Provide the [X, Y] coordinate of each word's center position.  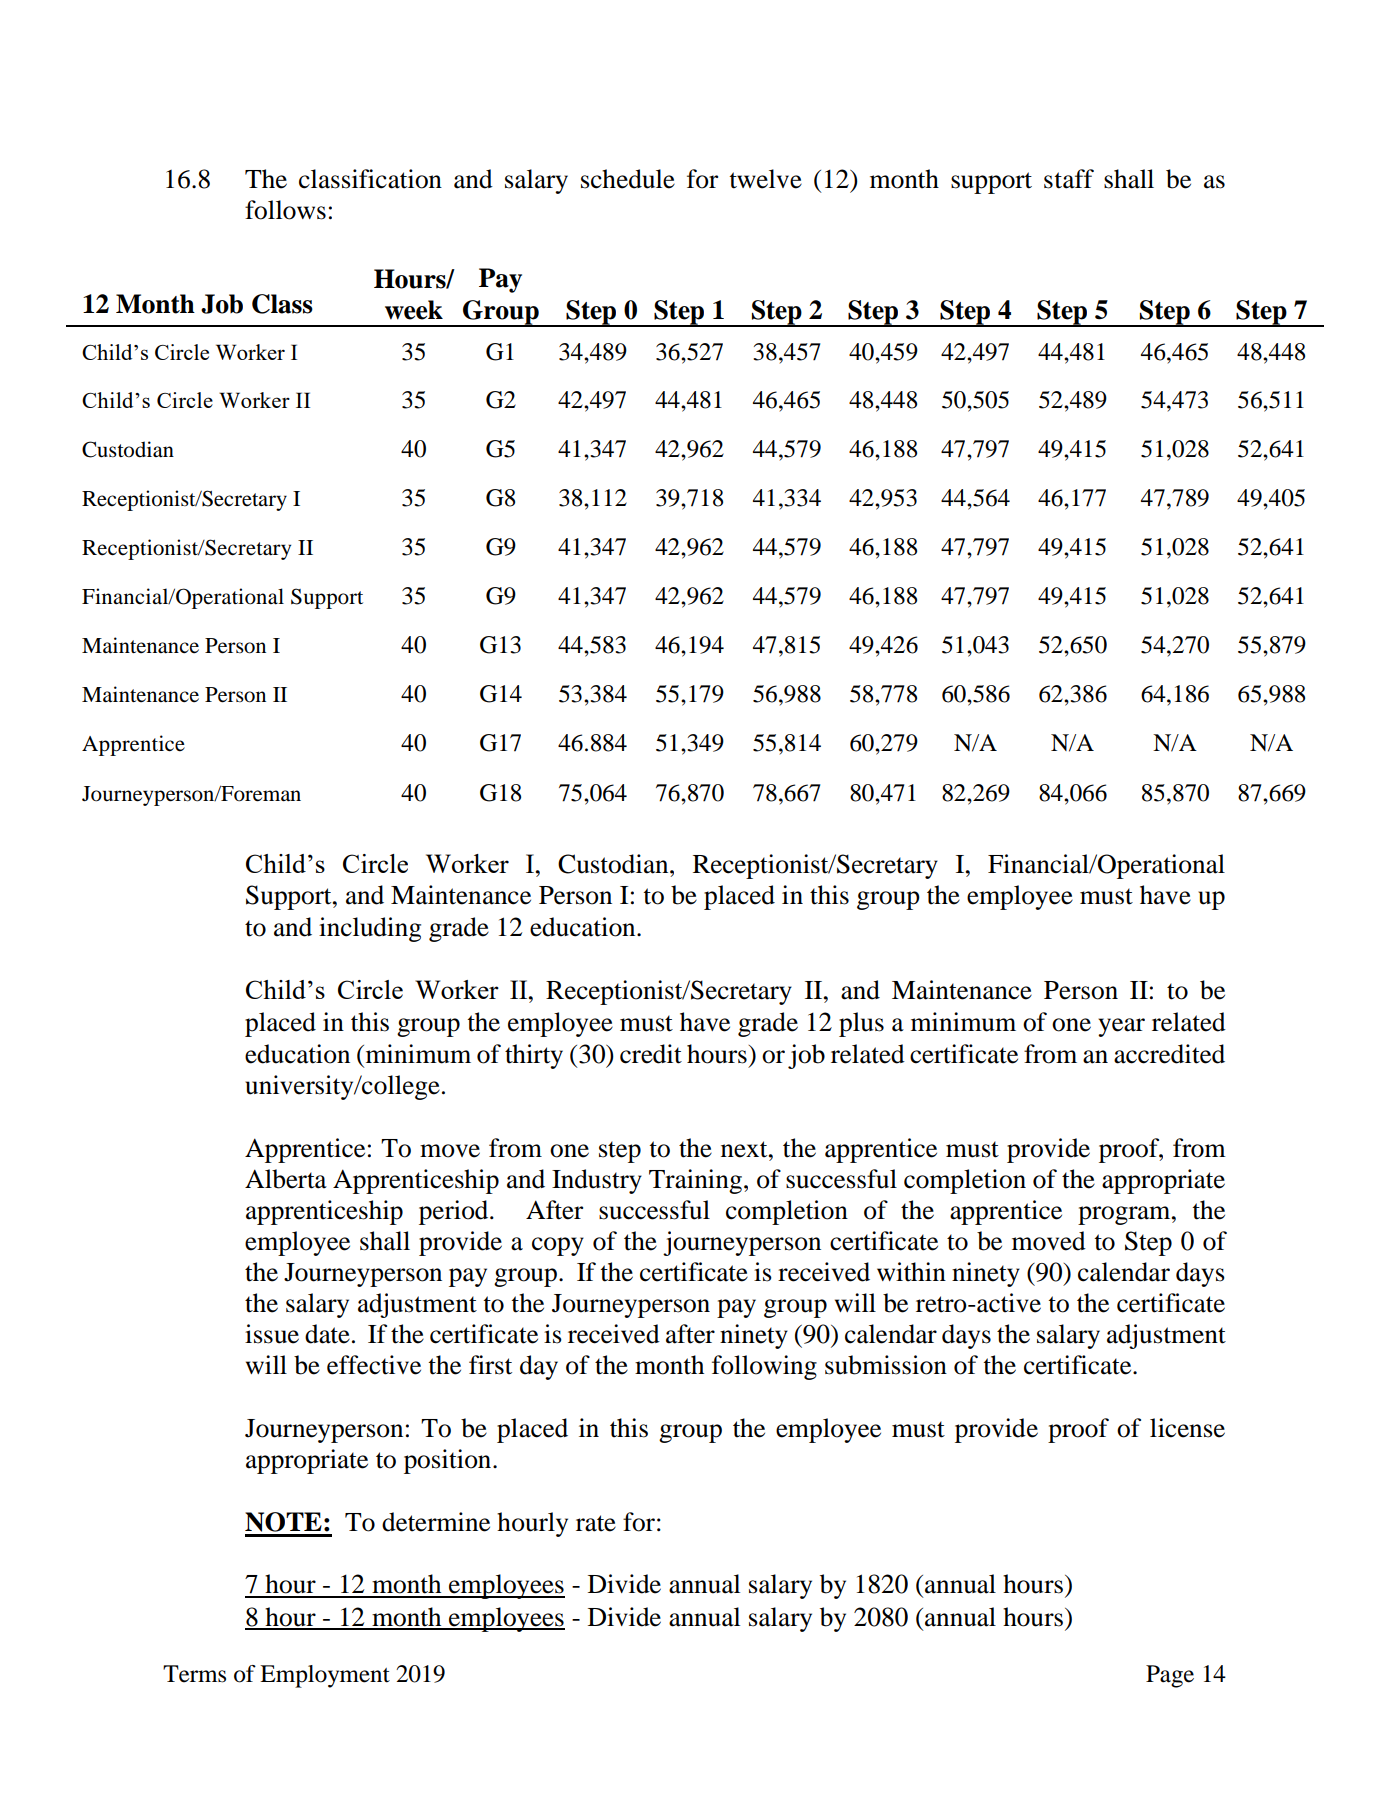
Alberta [286, 1179]
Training [697, 1181]
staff [1069, 179]
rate [596, 1523]
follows [285, 210]
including [370, 929]
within [911, 1272]
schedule [628, 179]
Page [1170, 1676]
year [1121, 1027]
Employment [325, 1676]
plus [861, 1024]
